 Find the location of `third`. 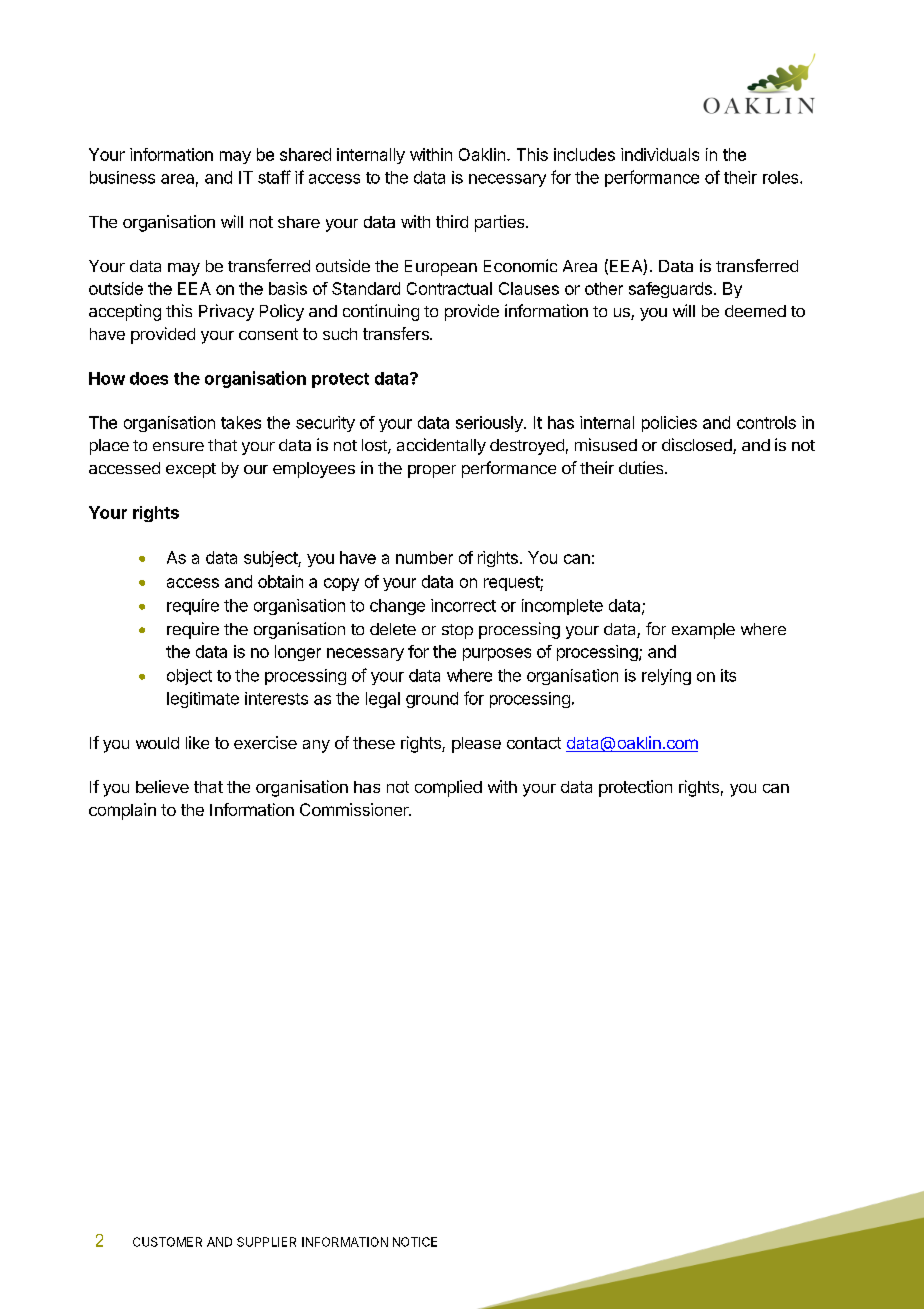

third is located at coordinates (452, 221).
